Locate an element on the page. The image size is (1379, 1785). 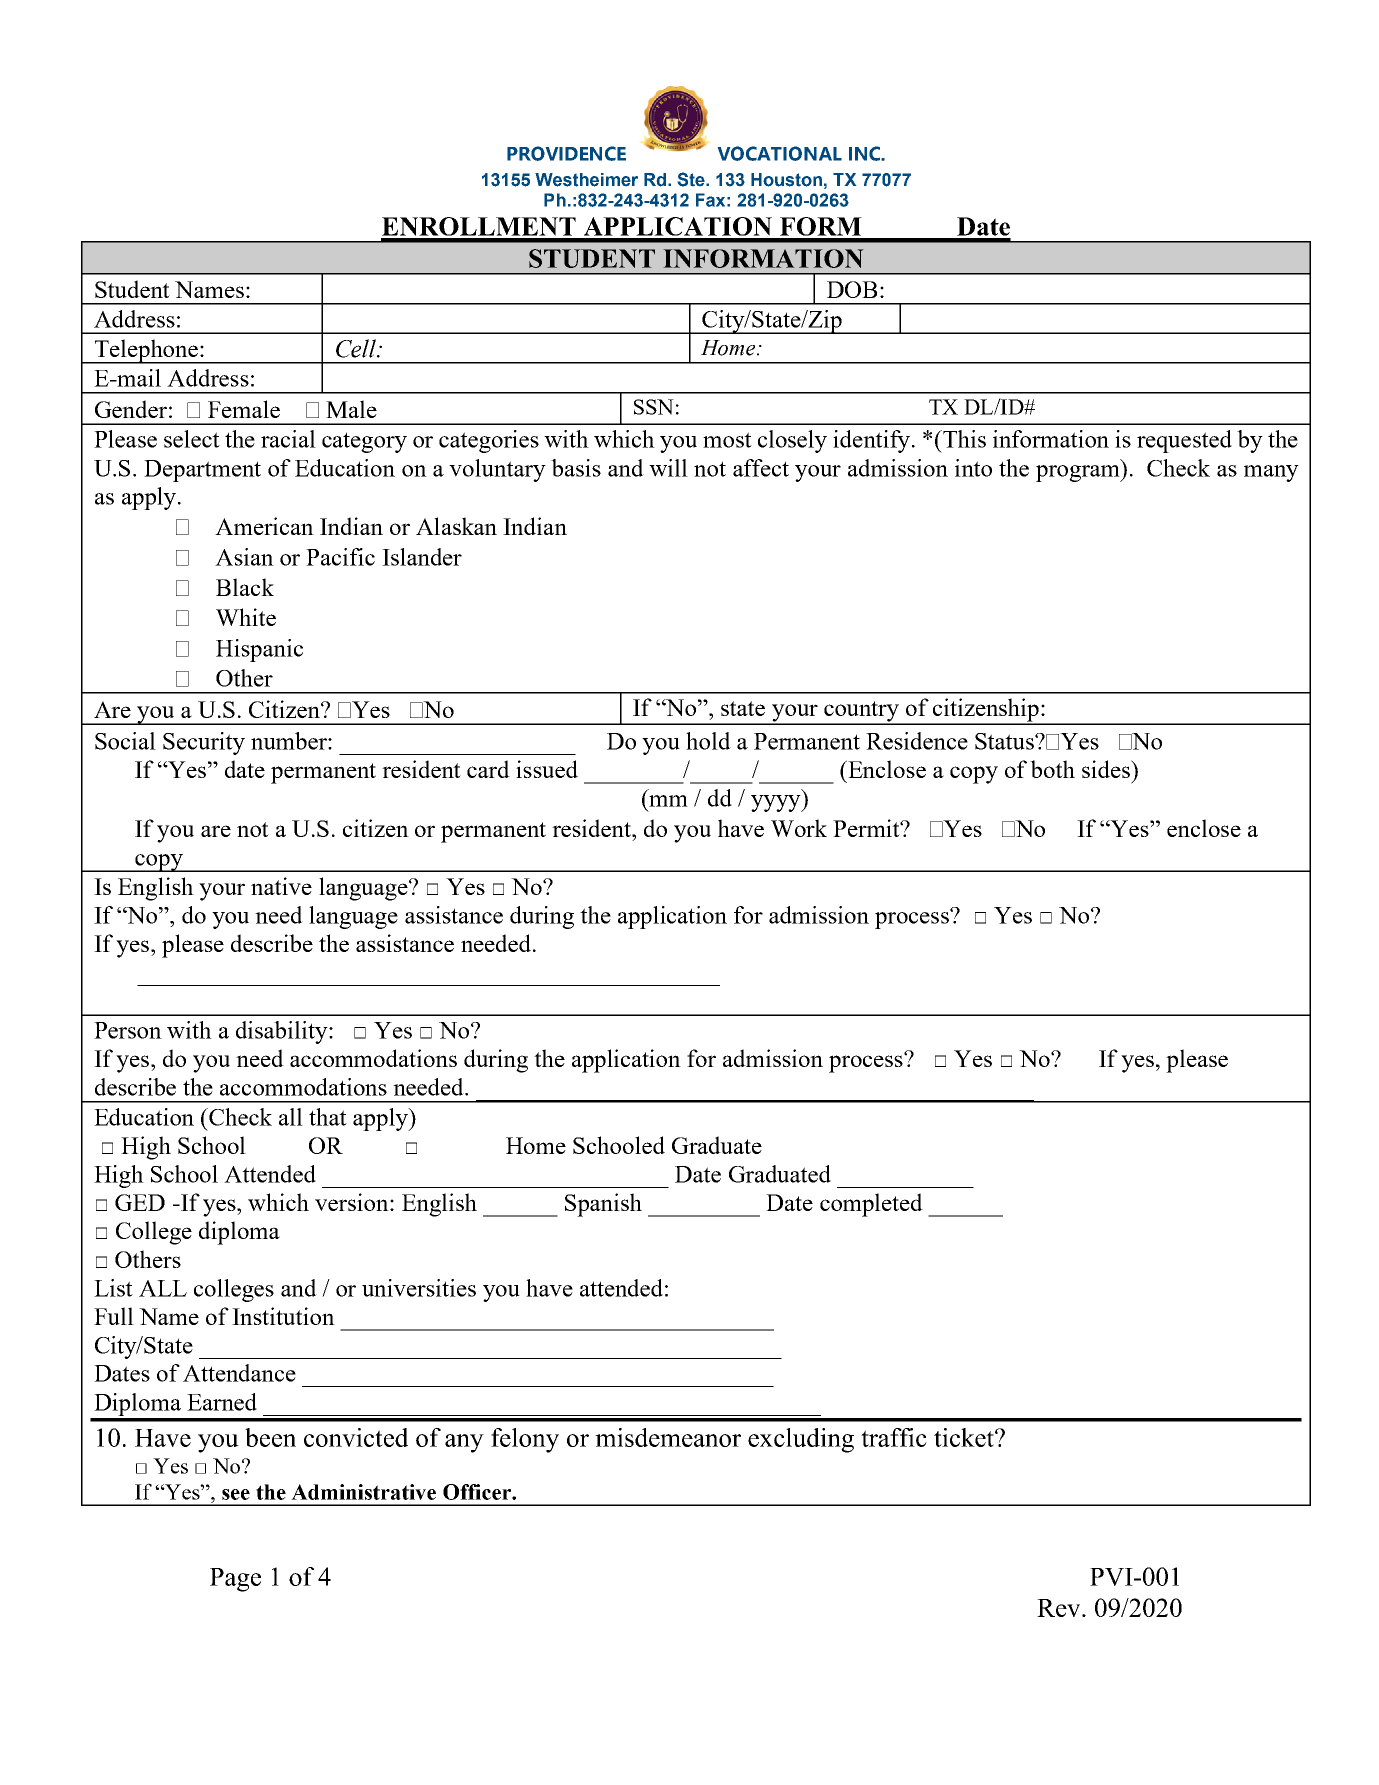
Page is located at coordinates (235, 1580).
